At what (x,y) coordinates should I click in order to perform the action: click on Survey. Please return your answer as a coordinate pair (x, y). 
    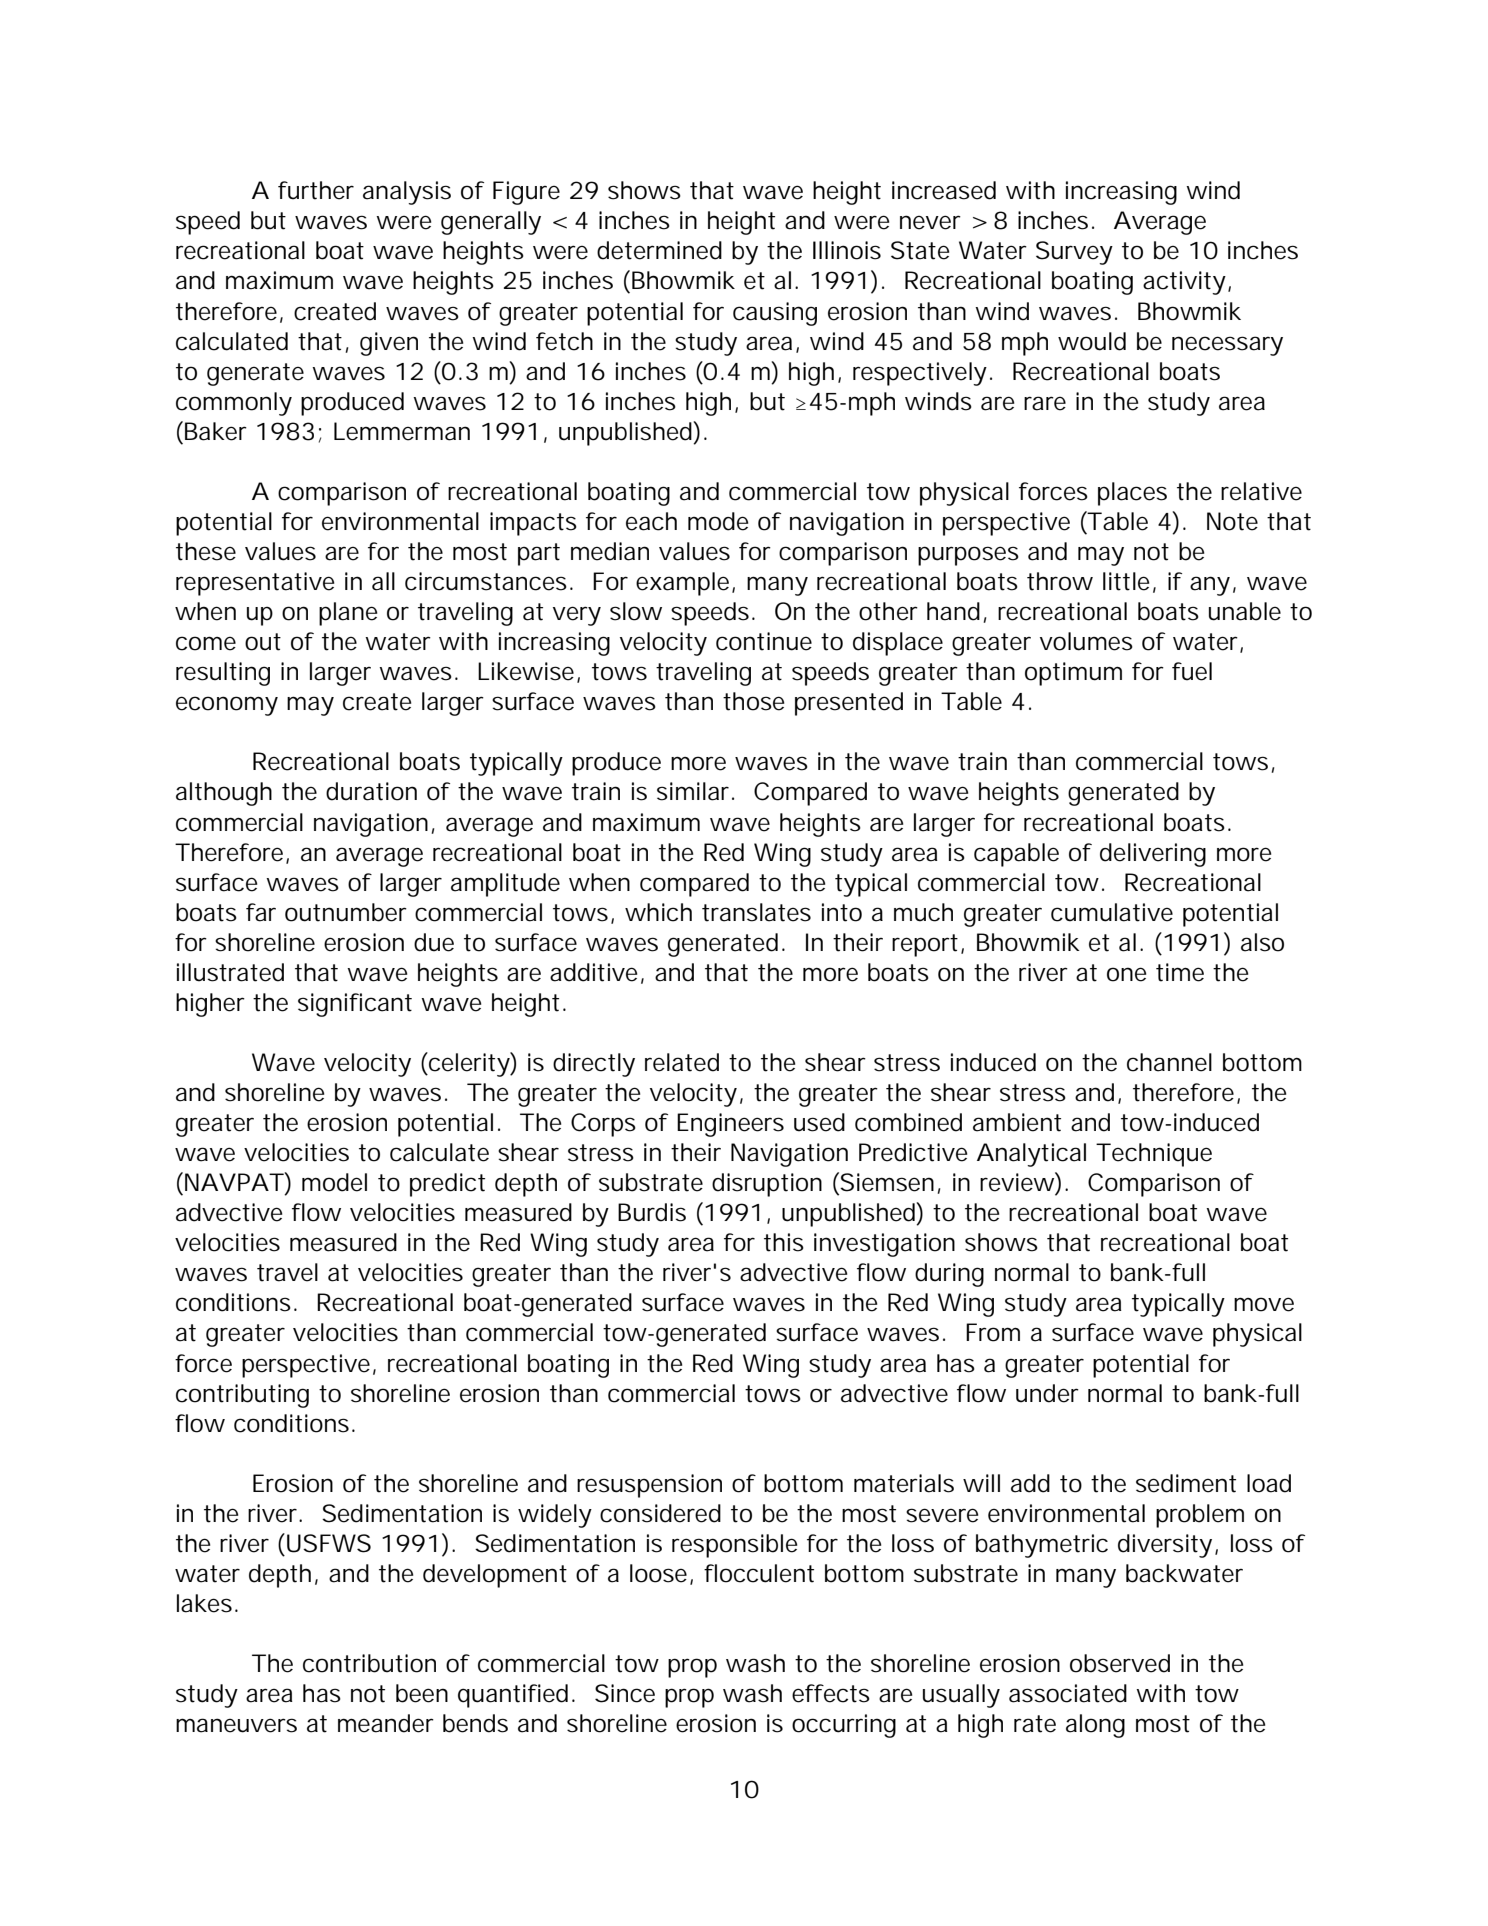
    Looking at the image, I should click on (1074, 253).
